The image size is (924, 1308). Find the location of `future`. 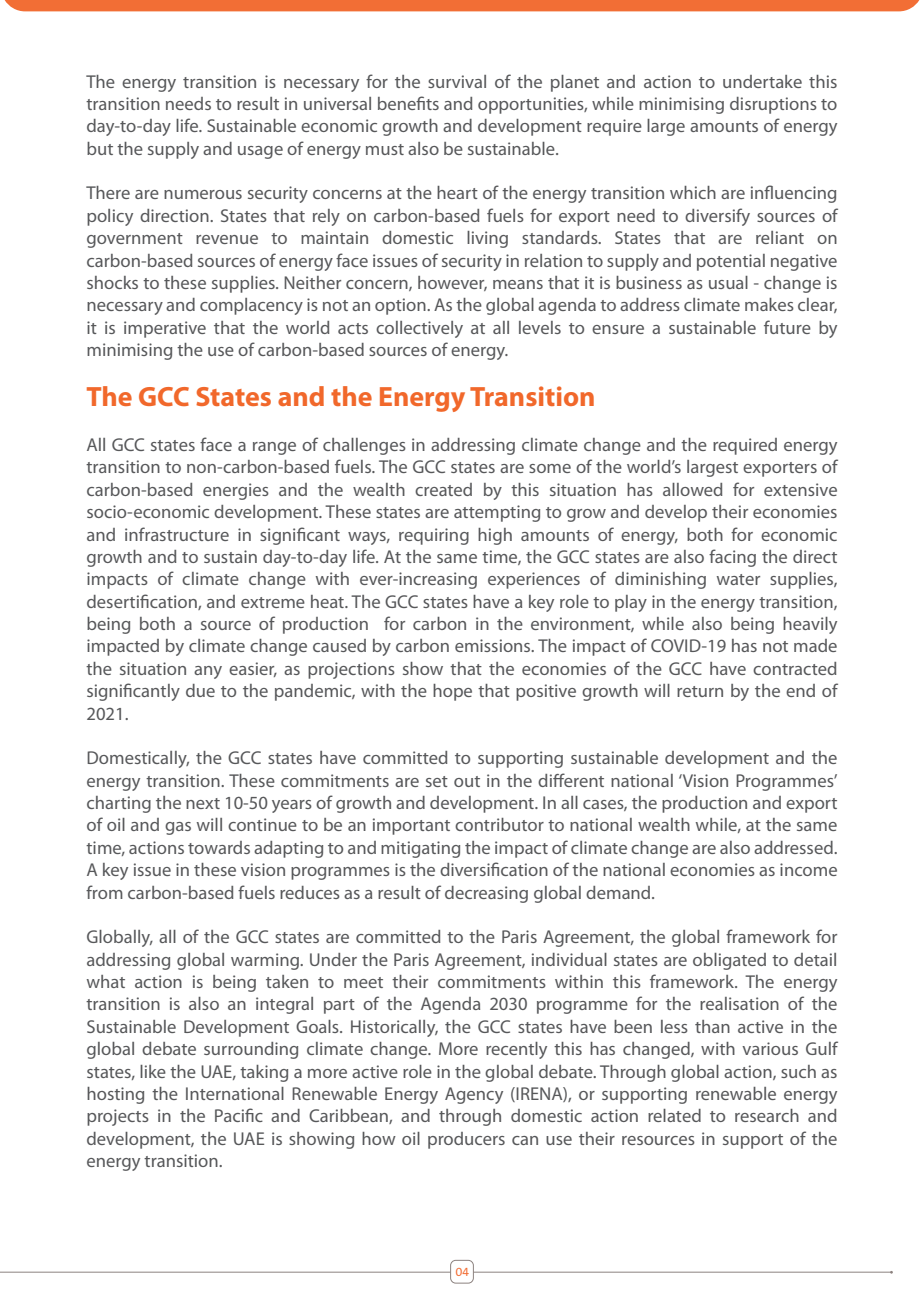

future is located at coordinates (787, 327).
